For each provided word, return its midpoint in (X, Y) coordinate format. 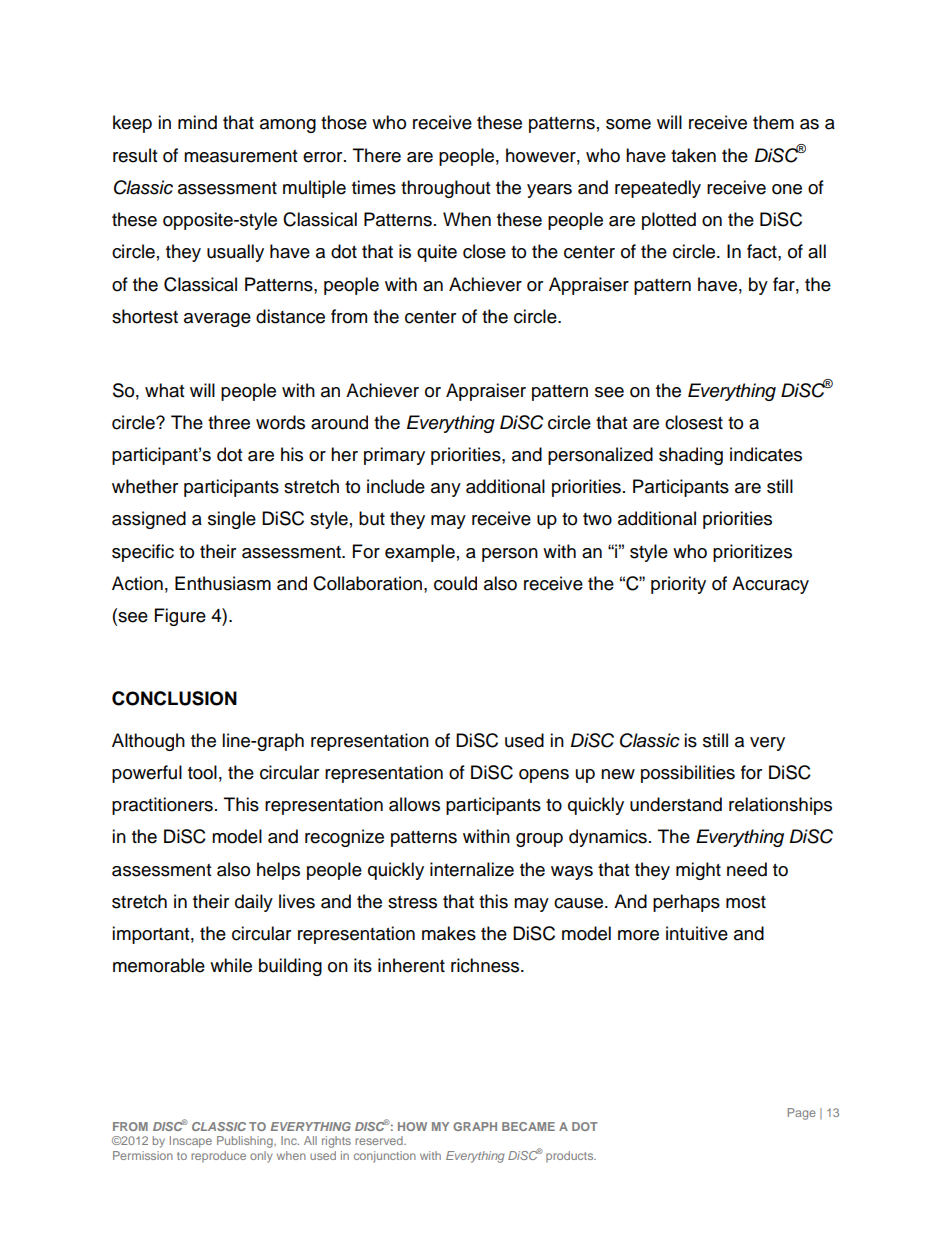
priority (678, 585)
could (455, 583)
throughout (445, 189)
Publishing (246, 1142)
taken (693, 155)
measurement (240, 156)
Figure (180, 617)
